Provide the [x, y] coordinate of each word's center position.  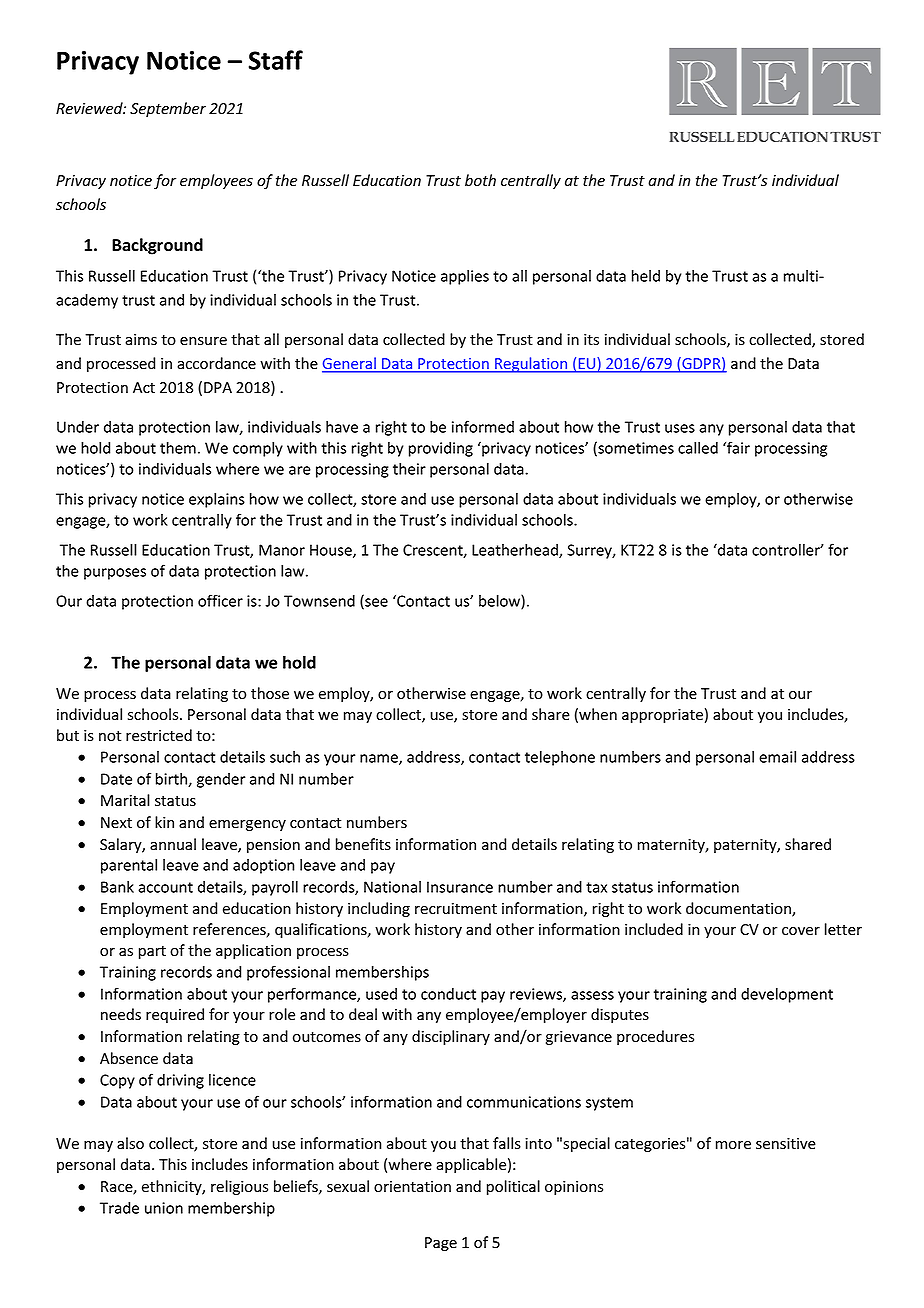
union [164, 1208]
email [777, 757]
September [168, 109]
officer [220, 600]
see [375, 604]
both [480, 180]
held [646, 276]
